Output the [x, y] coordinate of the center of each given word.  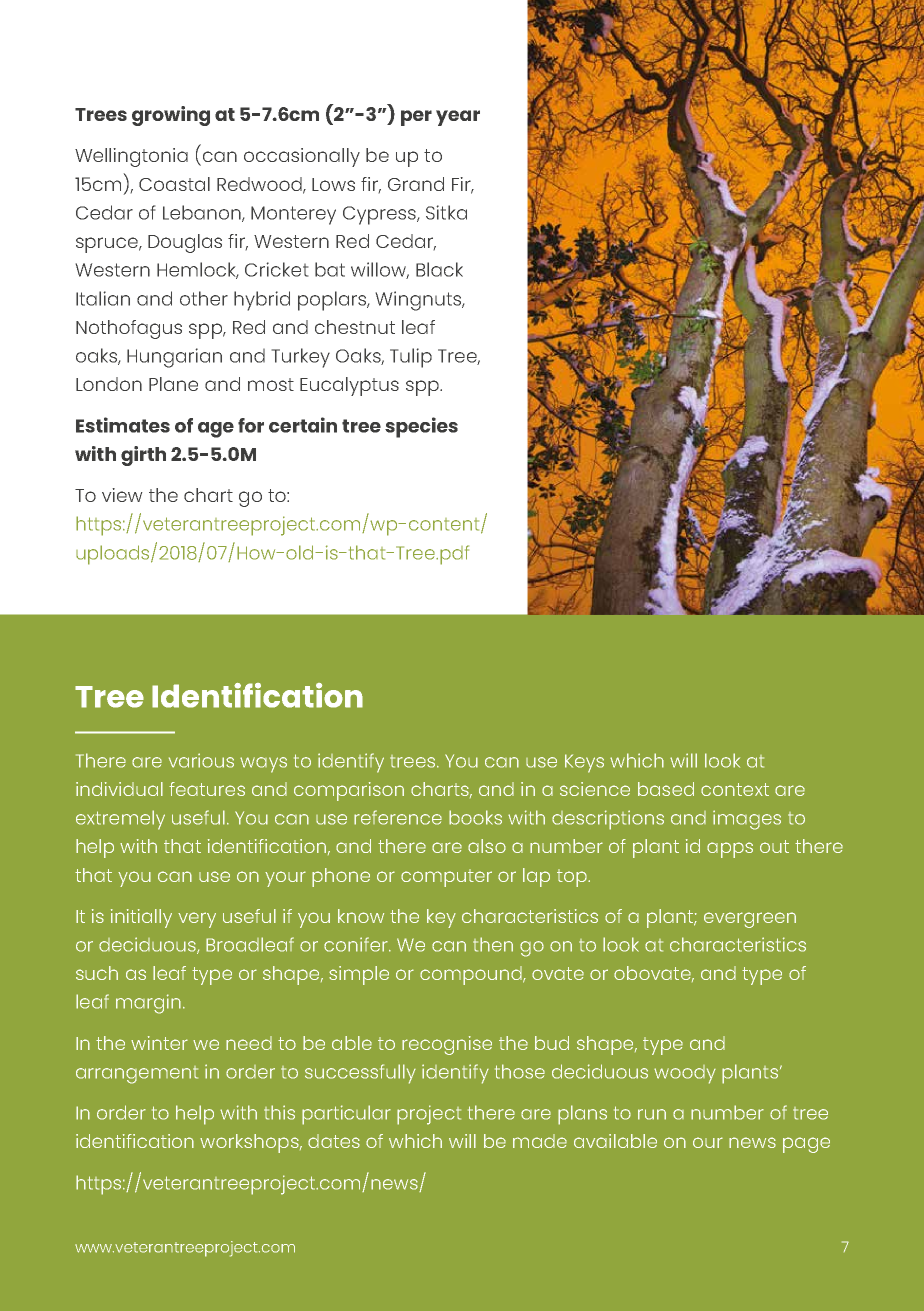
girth [143, 456]
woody [685, 1074]
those [520, 1071]
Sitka [446, 212]
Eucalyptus [349, 386]
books [475, 817]
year [458, 118]
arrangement [137, 1075]
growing [171, 116]
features [207, 789]
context [735, 789]
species [421, 427]
